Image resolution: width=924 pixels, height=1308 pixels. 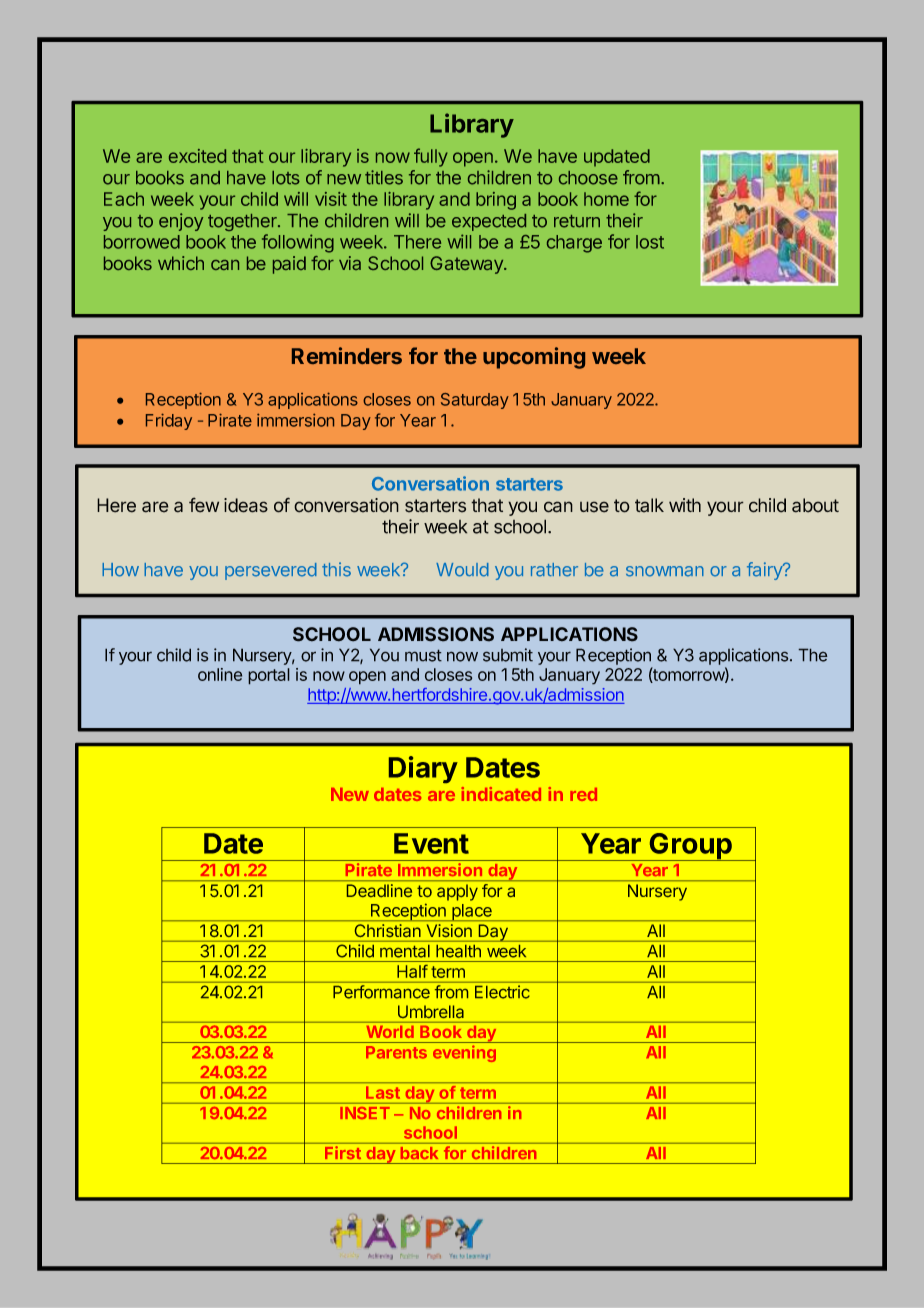 What do you see at coordinates (496, 201) in the document?
I see `bring` at bounding box center [496, 201].
